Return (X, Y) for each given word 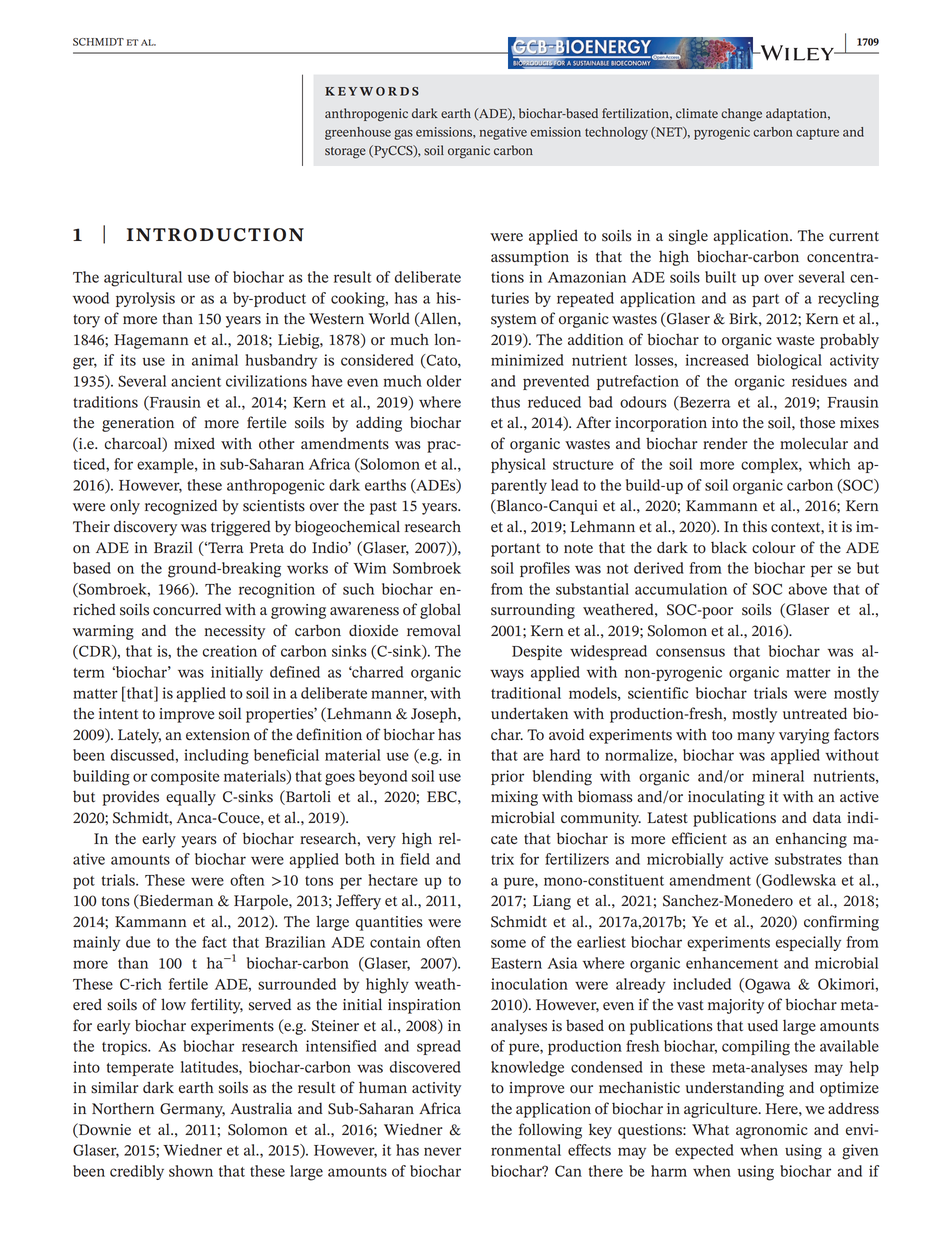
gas (403, 135)
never (442, 1151)
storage (345, 153)
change (741, 115)
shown (191, 1171)
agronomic (772, 1131)
